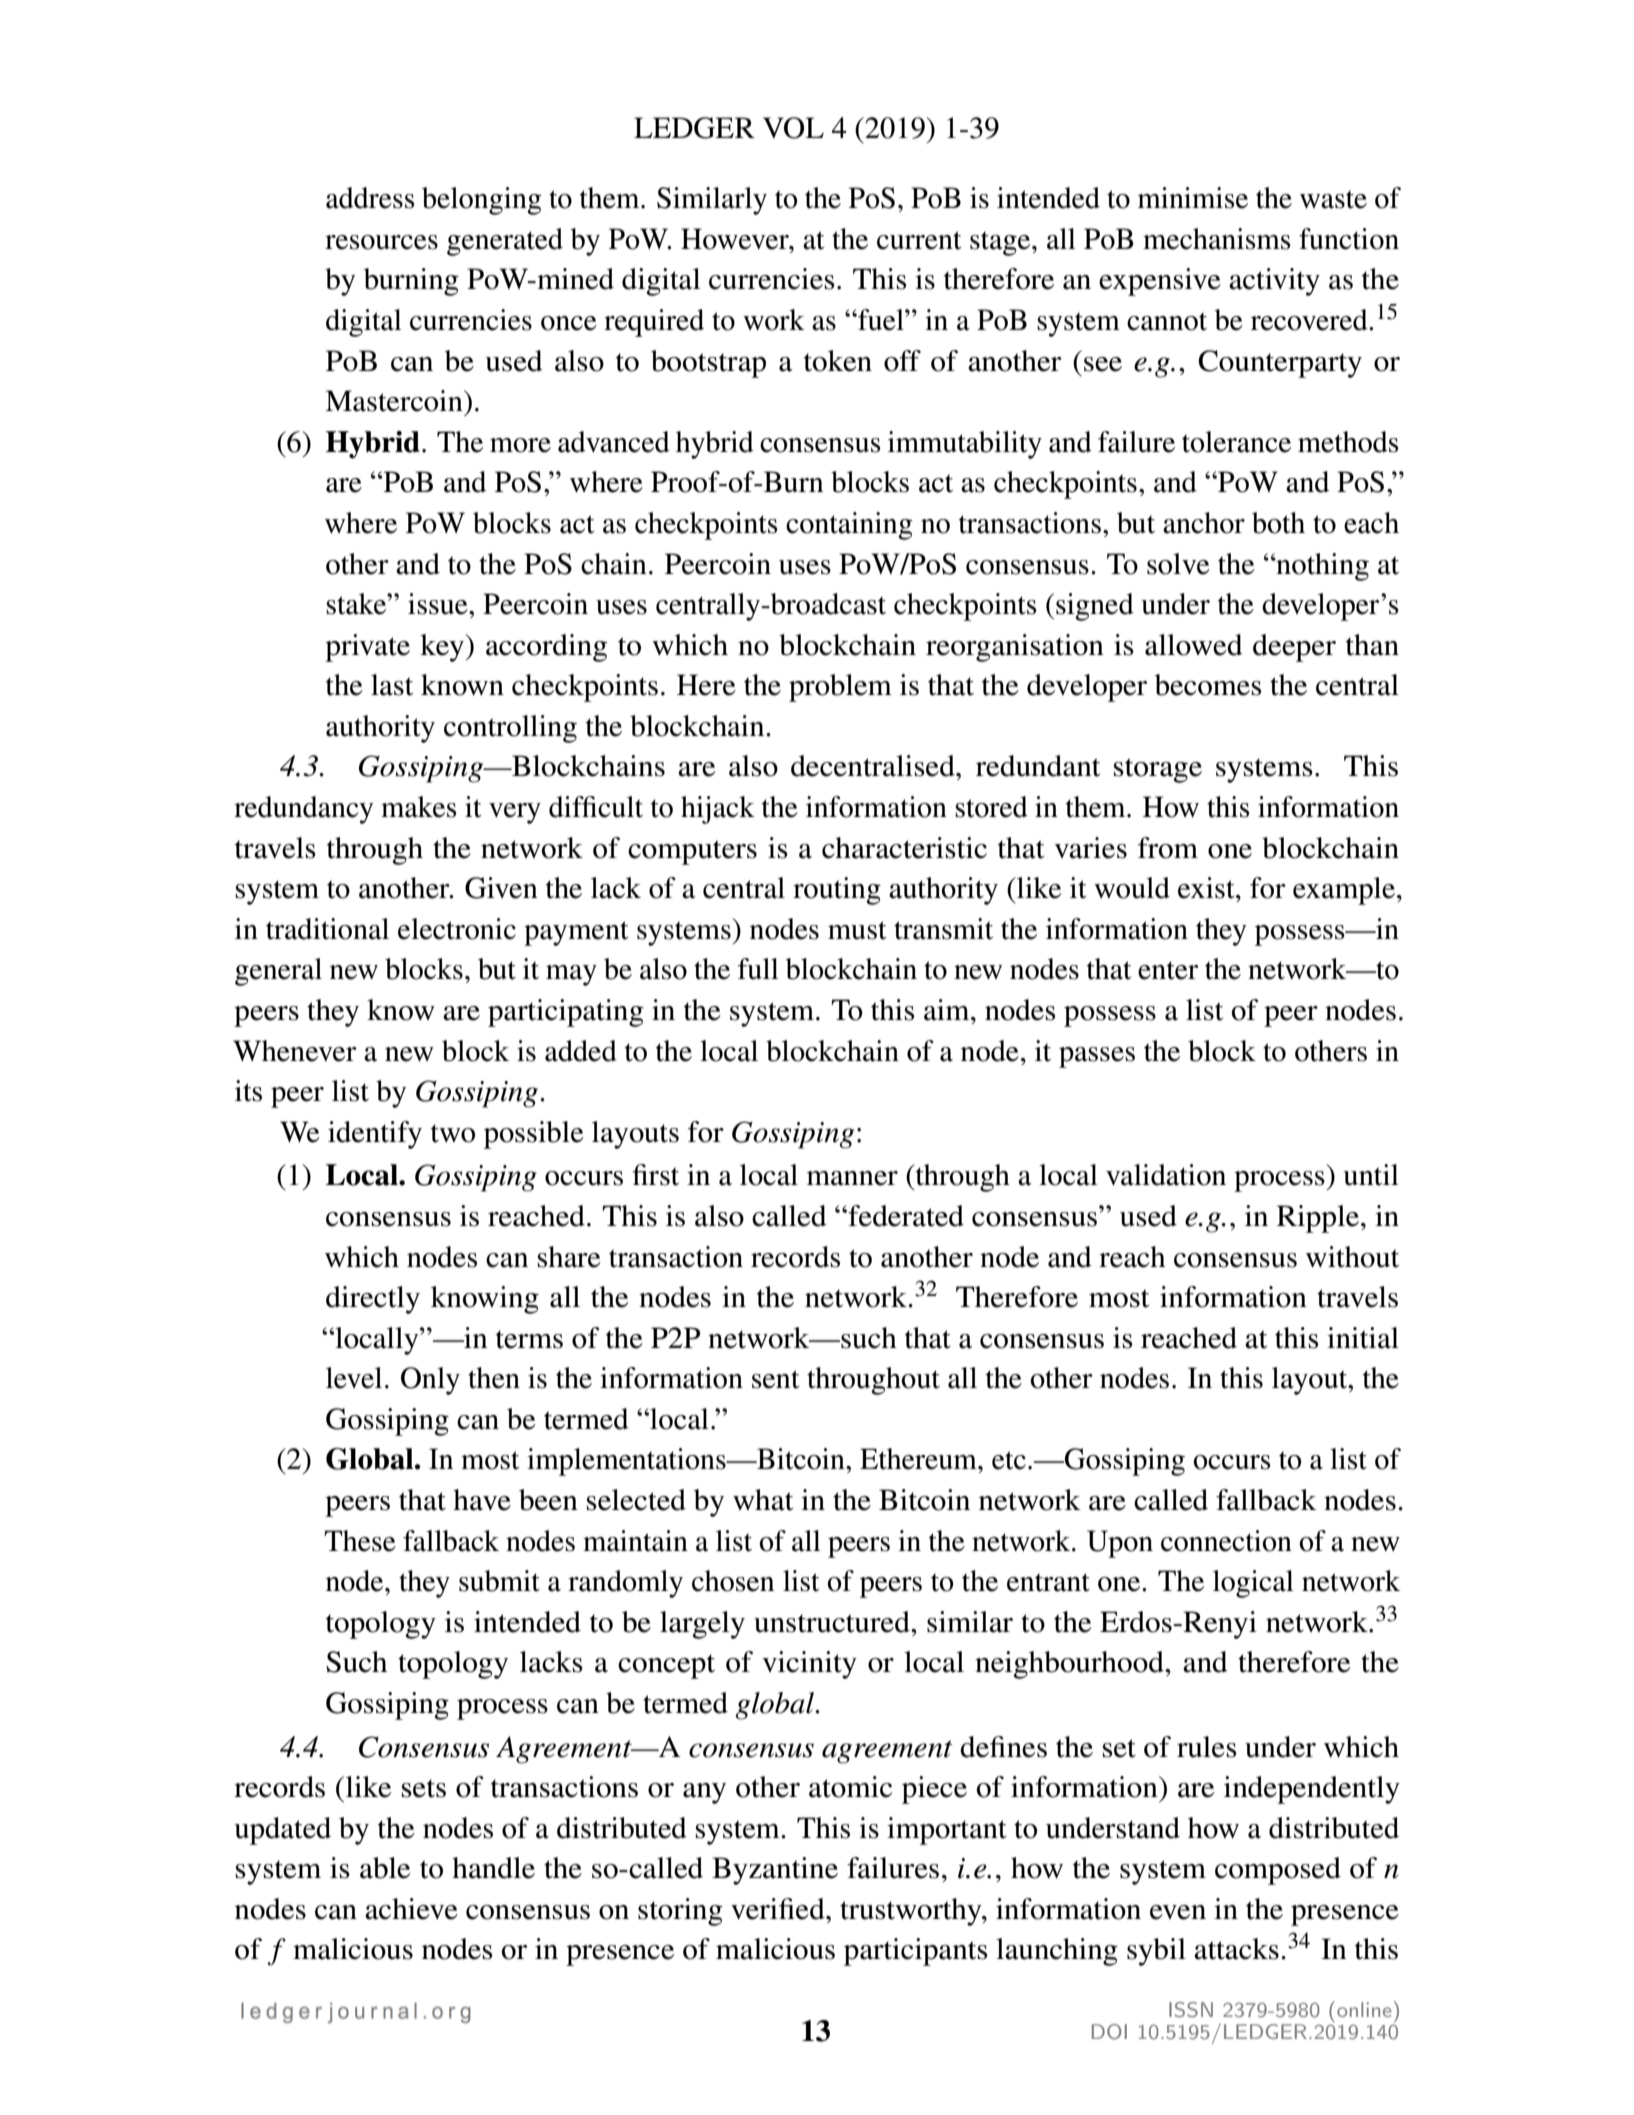 This screenshot has width=1634, height=2115. Describe the element at coordinates (1363, 1338) in the screenshot. I see `initial` at that location.
